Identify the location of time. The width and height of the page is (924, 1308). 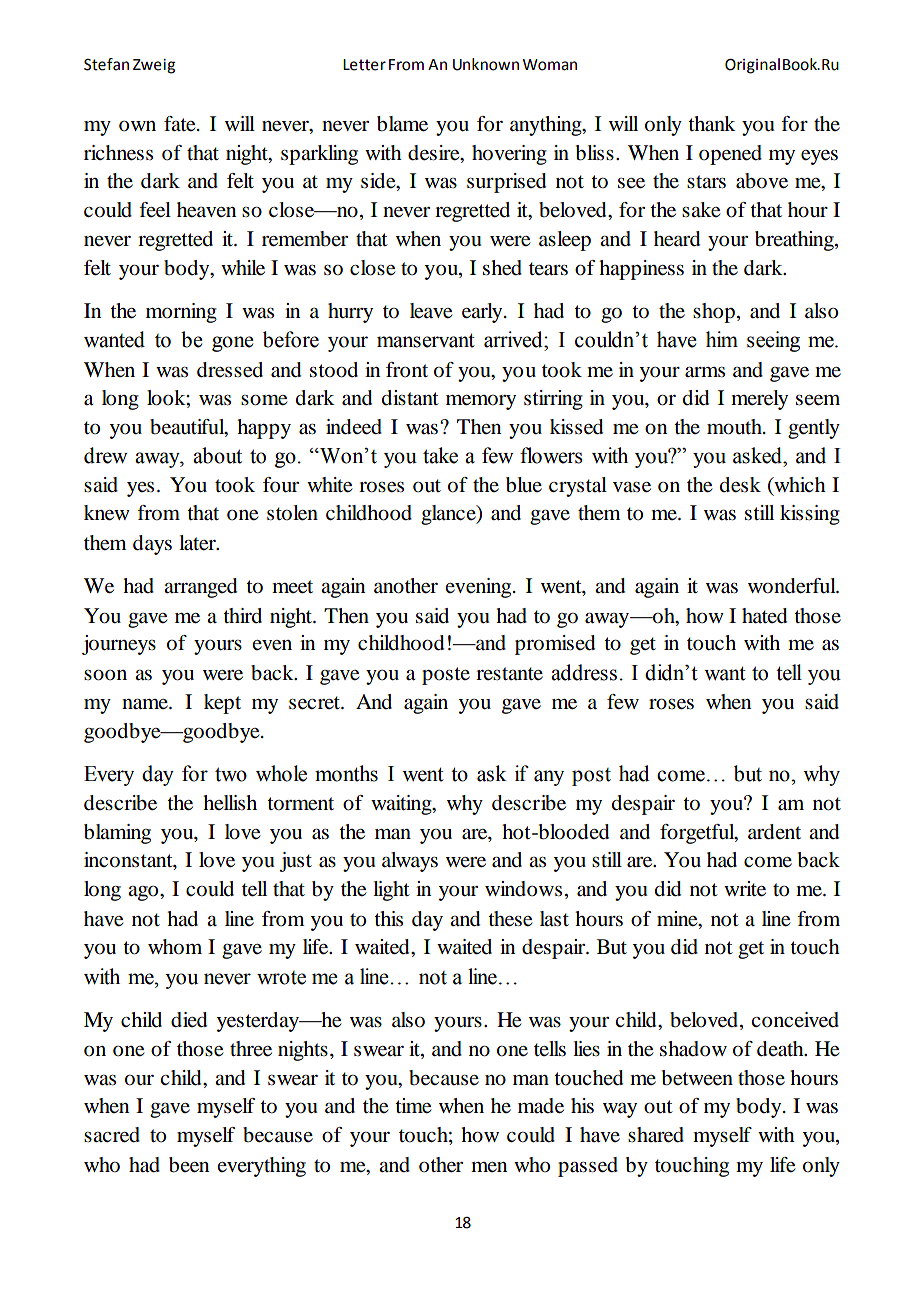
(413, 1106).
